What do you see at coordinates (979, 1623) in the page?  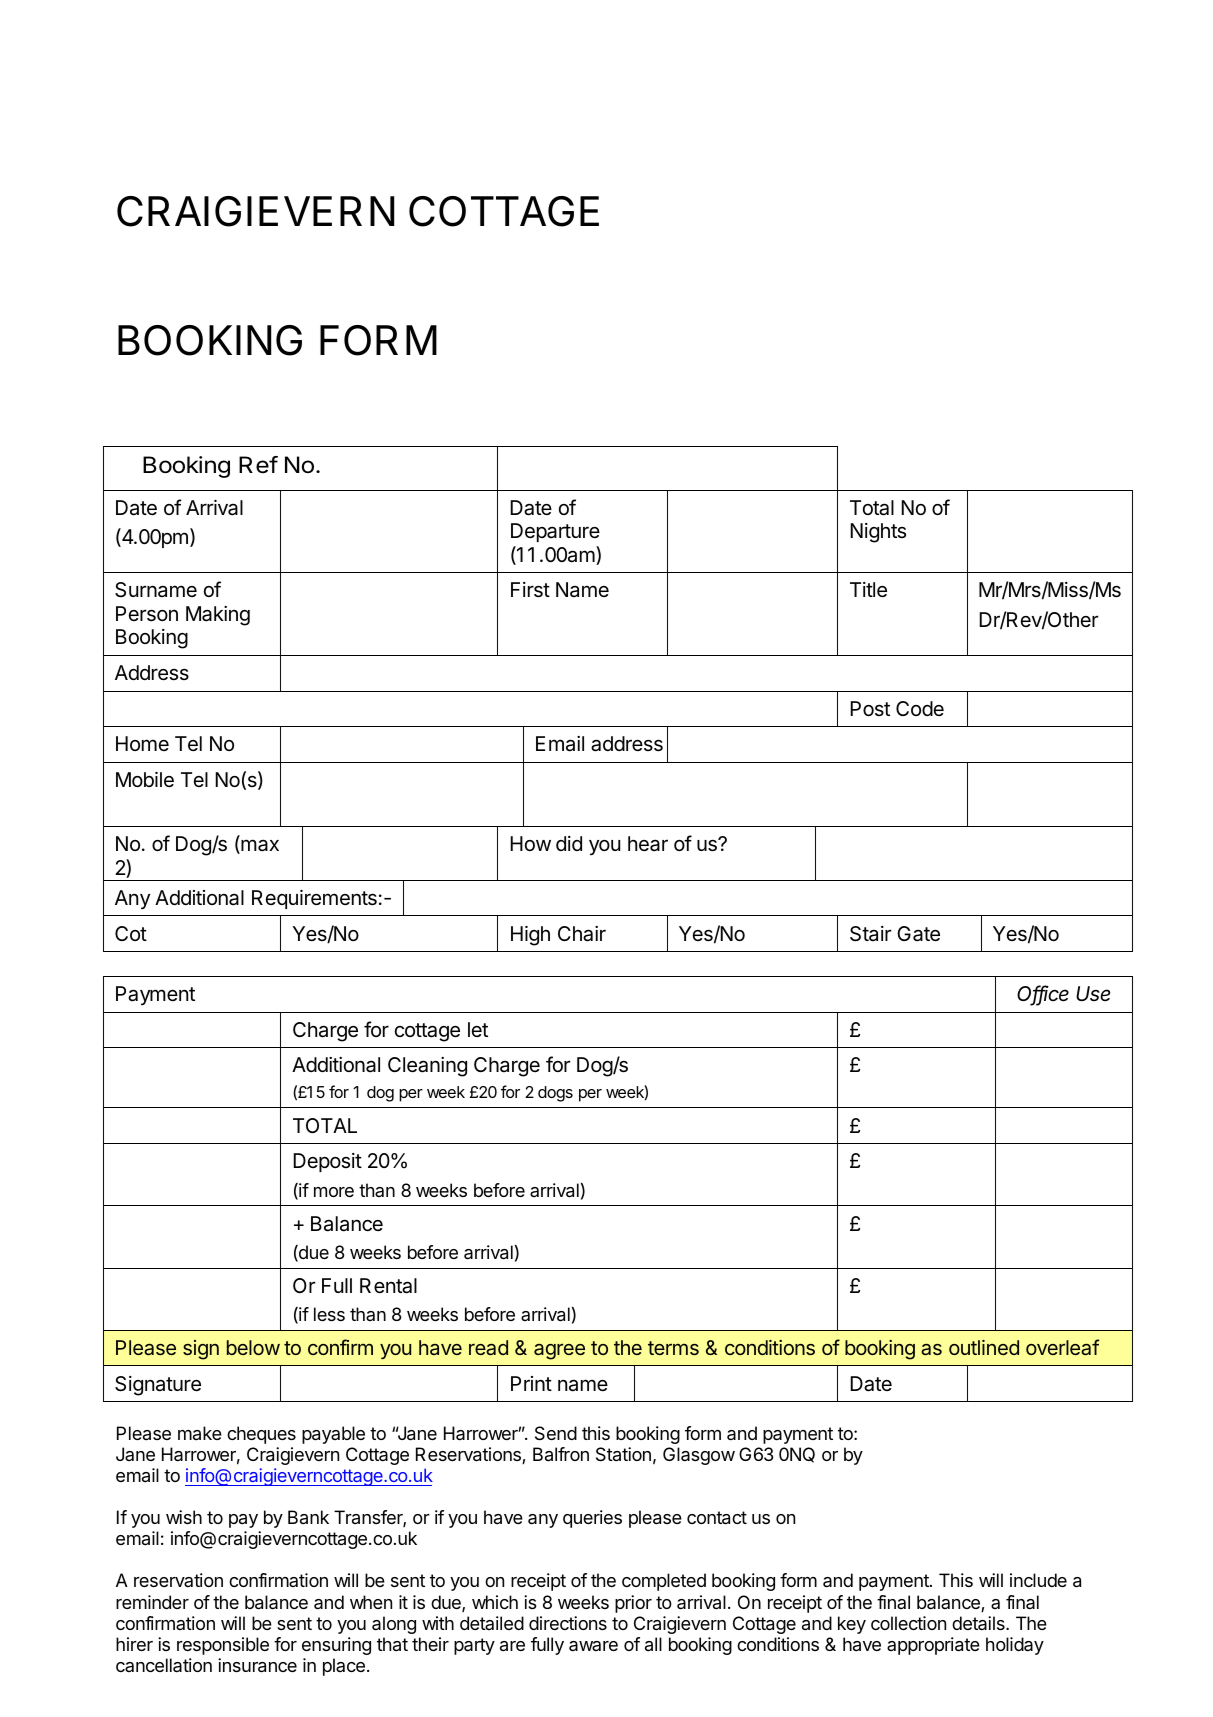 I see `details` at bounding box center [979, 1623].
